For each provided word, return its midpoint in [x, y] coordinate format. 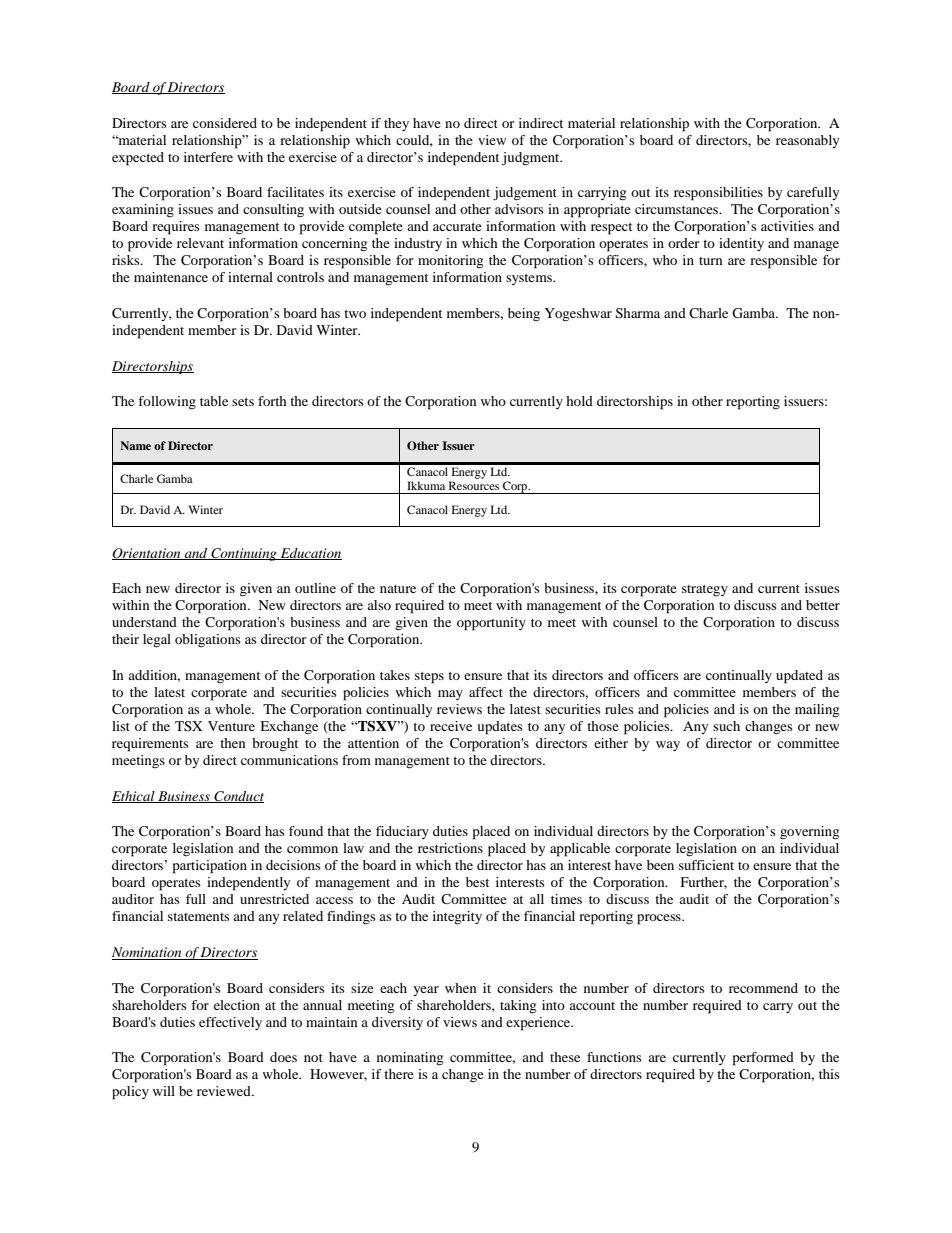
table [214, 401]
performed [763, 1059]
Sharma [638, 313]
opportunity [491, 624]
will [164, 1091]
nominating [410, 1059]
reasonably [807, 141]
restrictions [450, 848]
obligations [208, 640]
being [524, 314]
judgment [532, 159]
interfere [208, 157]
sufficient [706, 865]
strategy [705, 590]
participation [210, 867]
